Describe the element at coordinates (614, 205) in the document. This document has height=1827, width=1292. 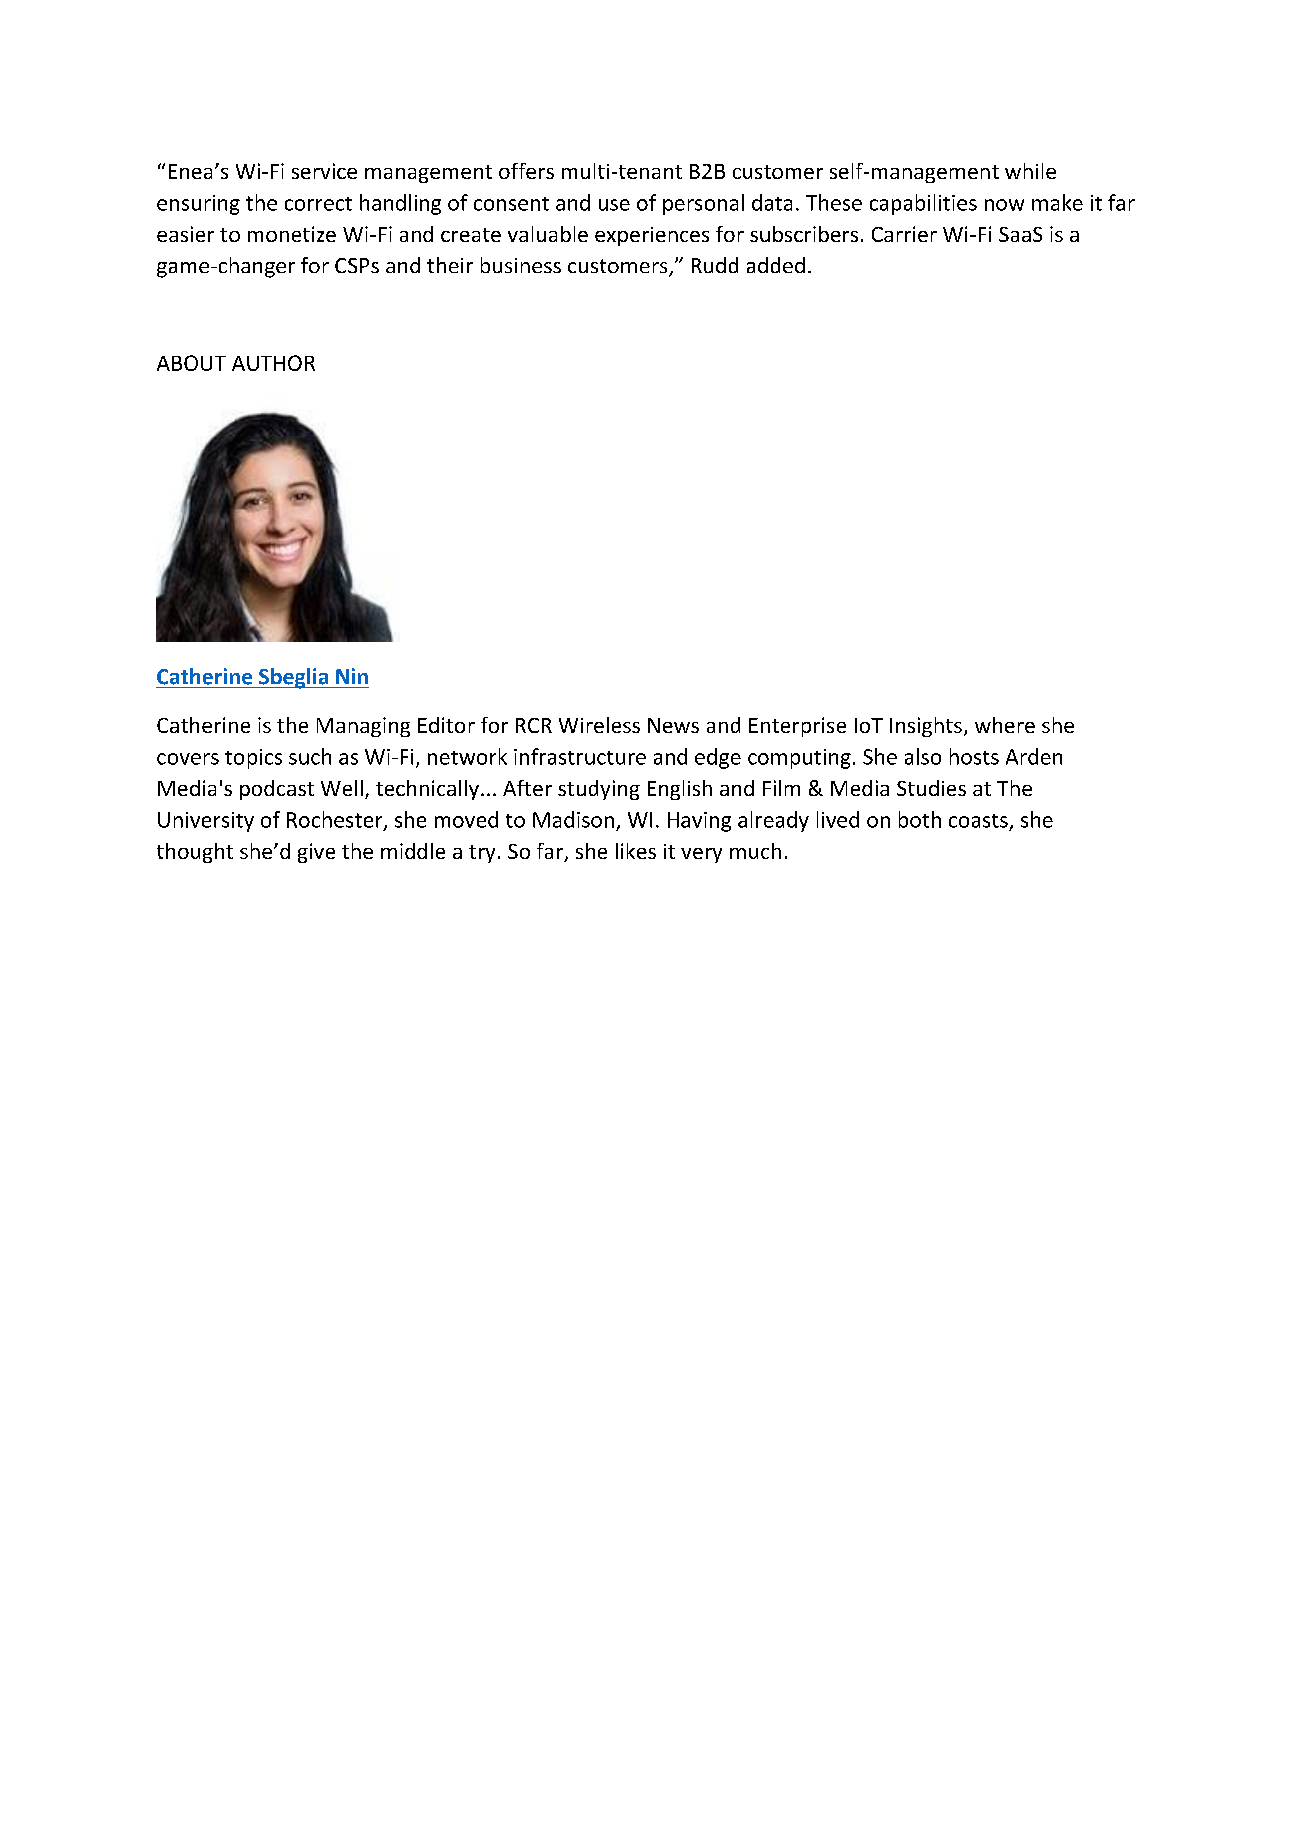
I see `use` at that location.
